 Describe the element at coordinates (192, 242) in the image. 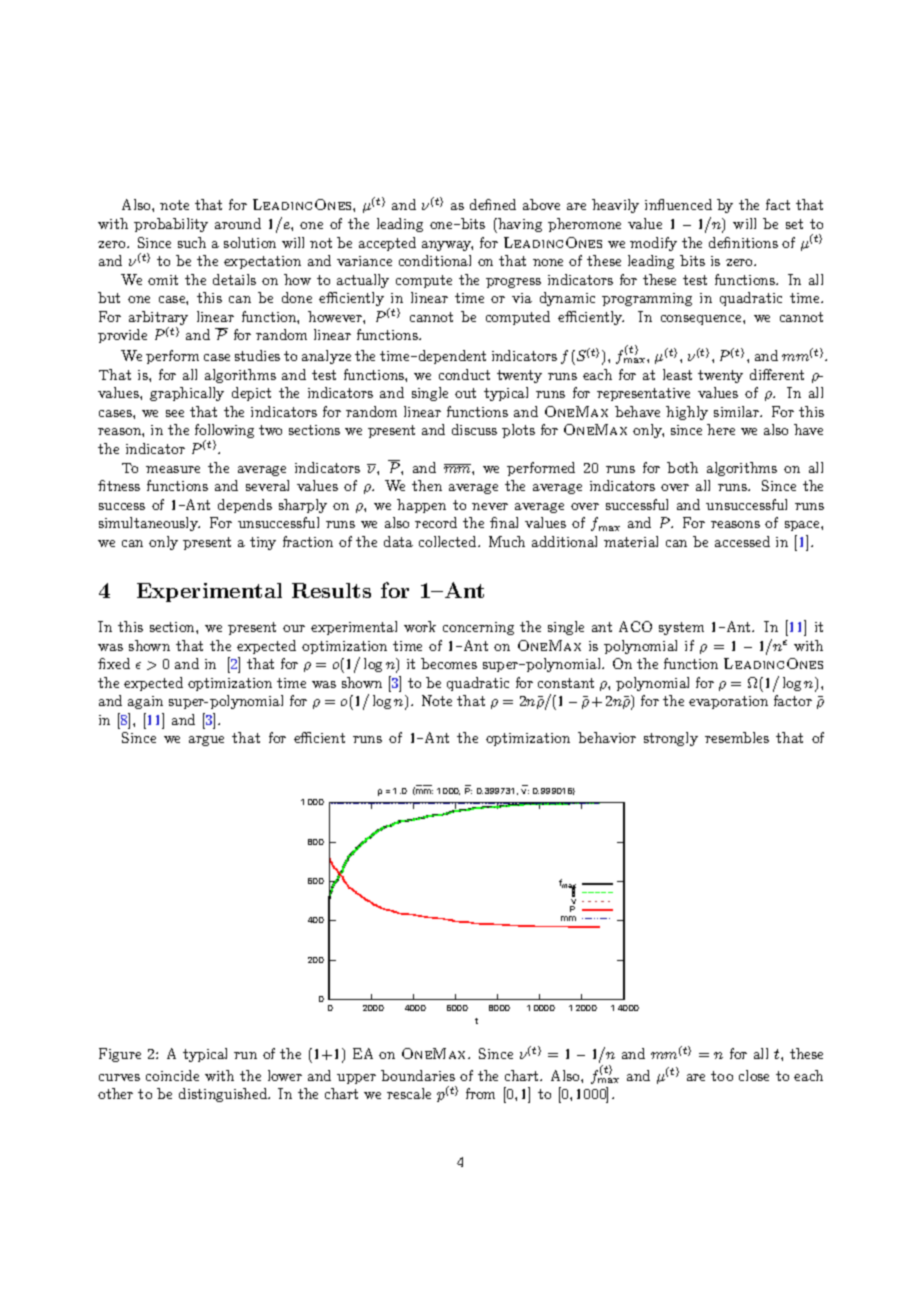

I see `such` at that location.
